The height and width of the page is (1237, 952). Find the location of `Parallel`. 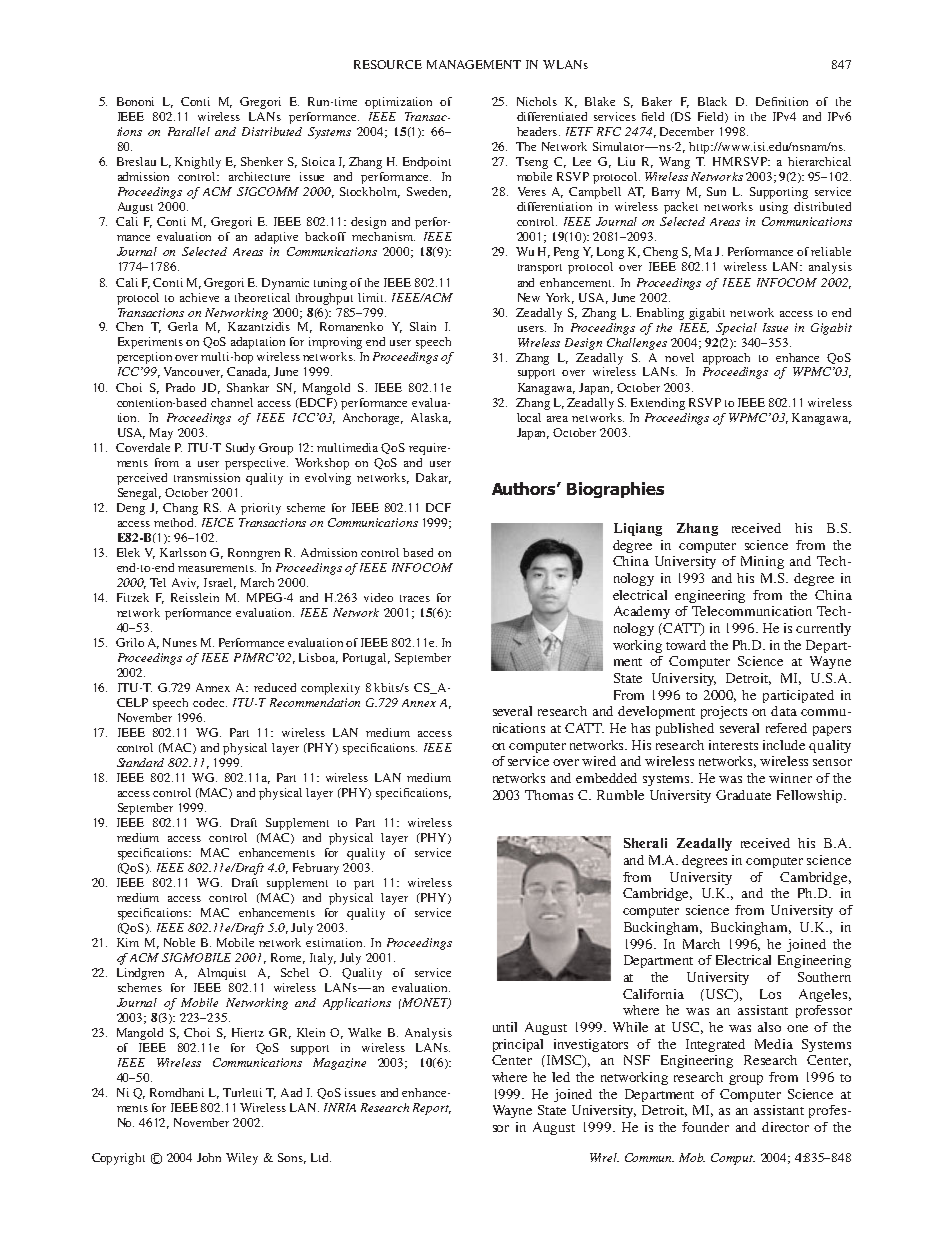

Parallel is located at coordinates (189, 131).
